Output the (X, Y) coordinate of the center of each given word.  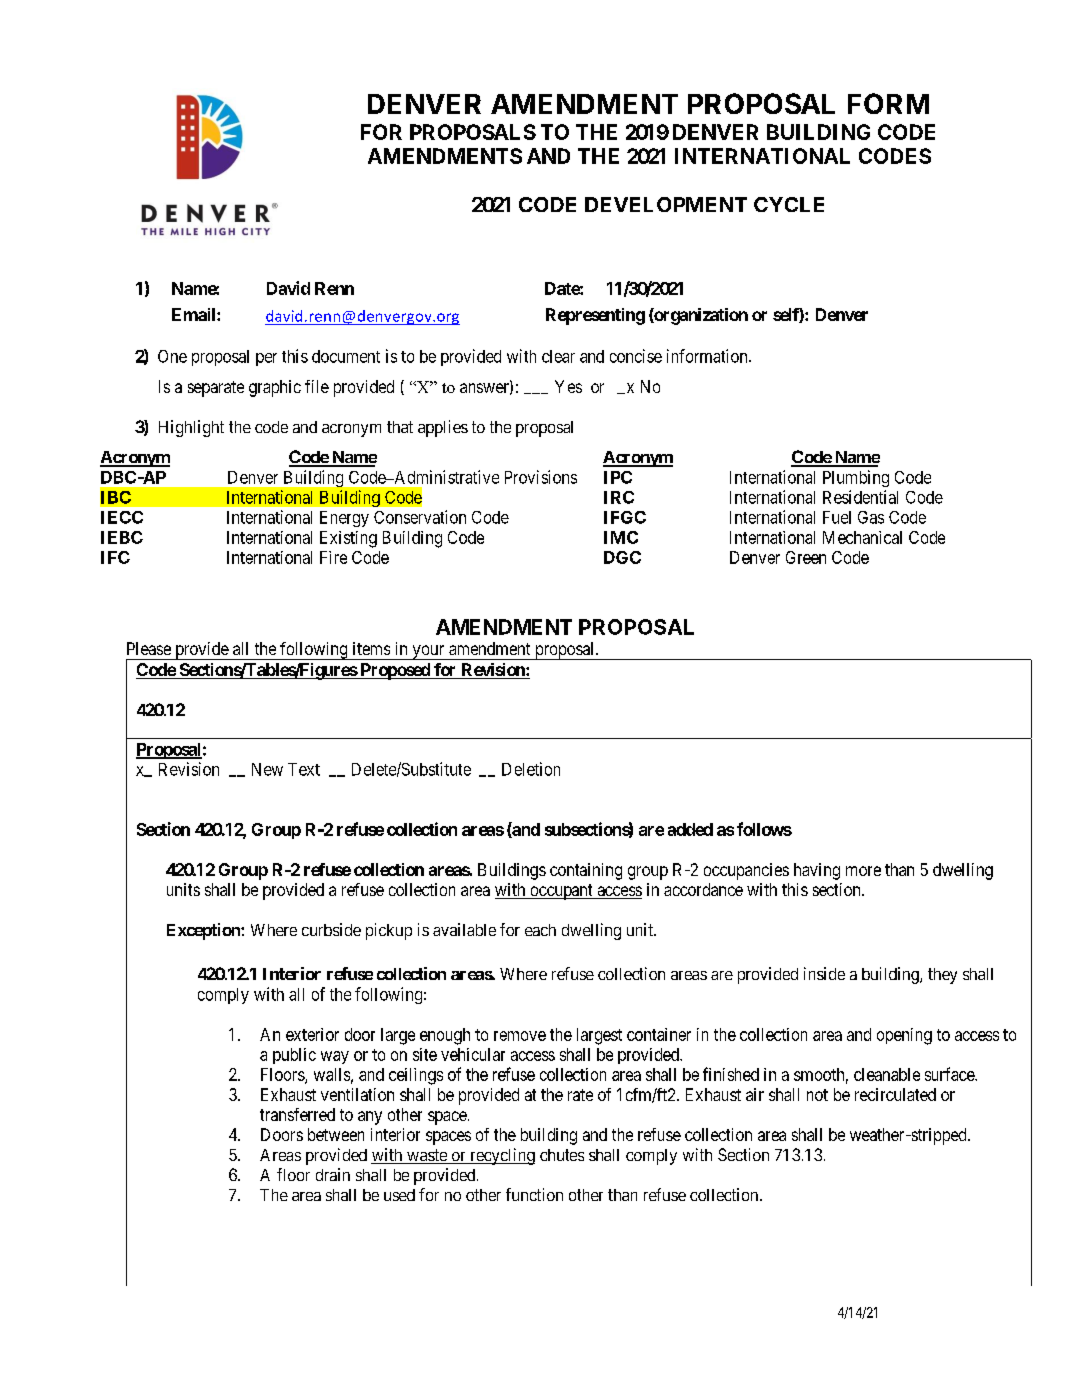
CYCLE (789, 204)
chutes (562, 1155)
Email (195, 314)
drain (333, 1174)
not (817, 1095)
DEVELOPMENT (666, 204)
